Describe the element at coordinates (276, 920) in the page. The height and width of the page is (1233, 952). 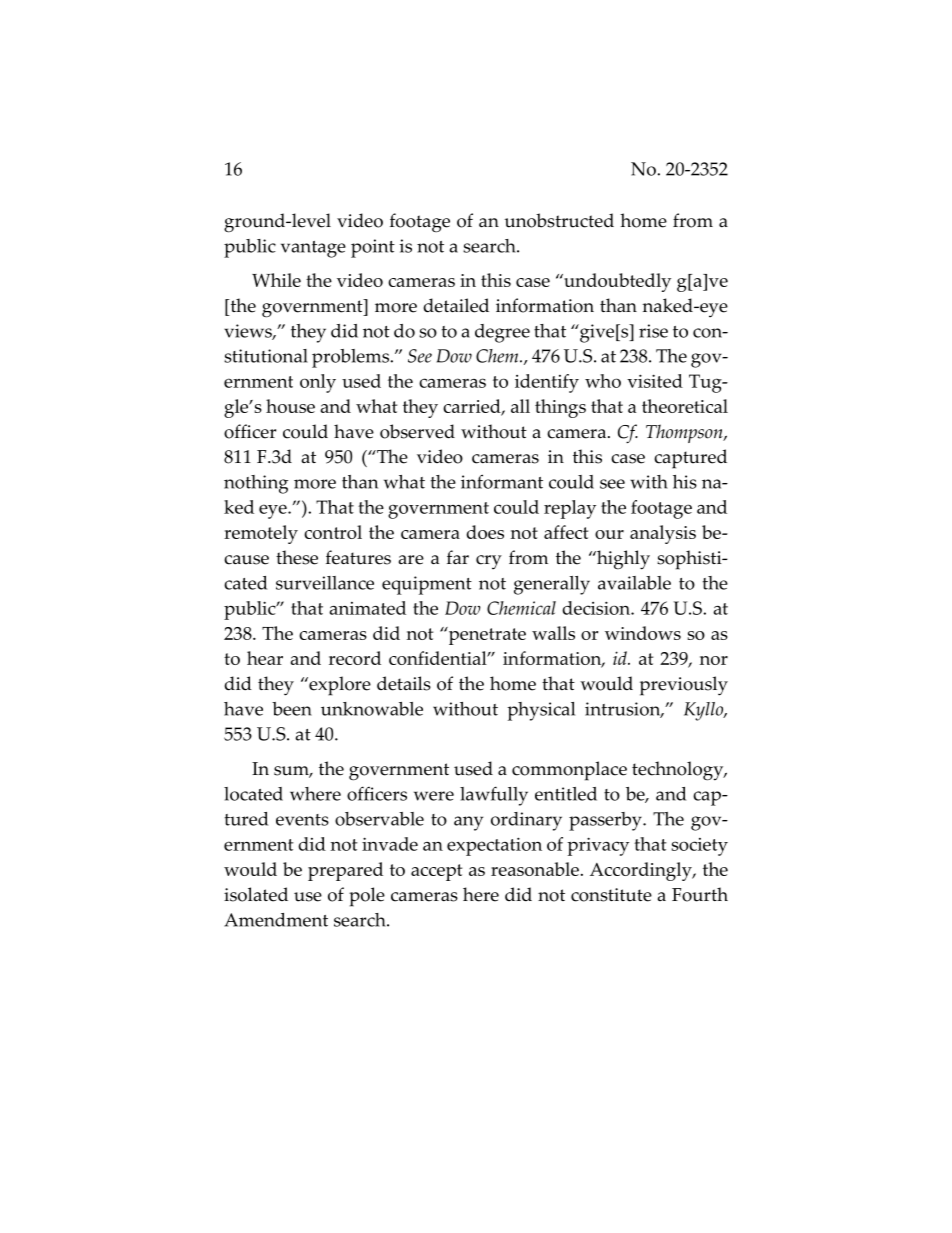
I see `Amendment` at that location.
